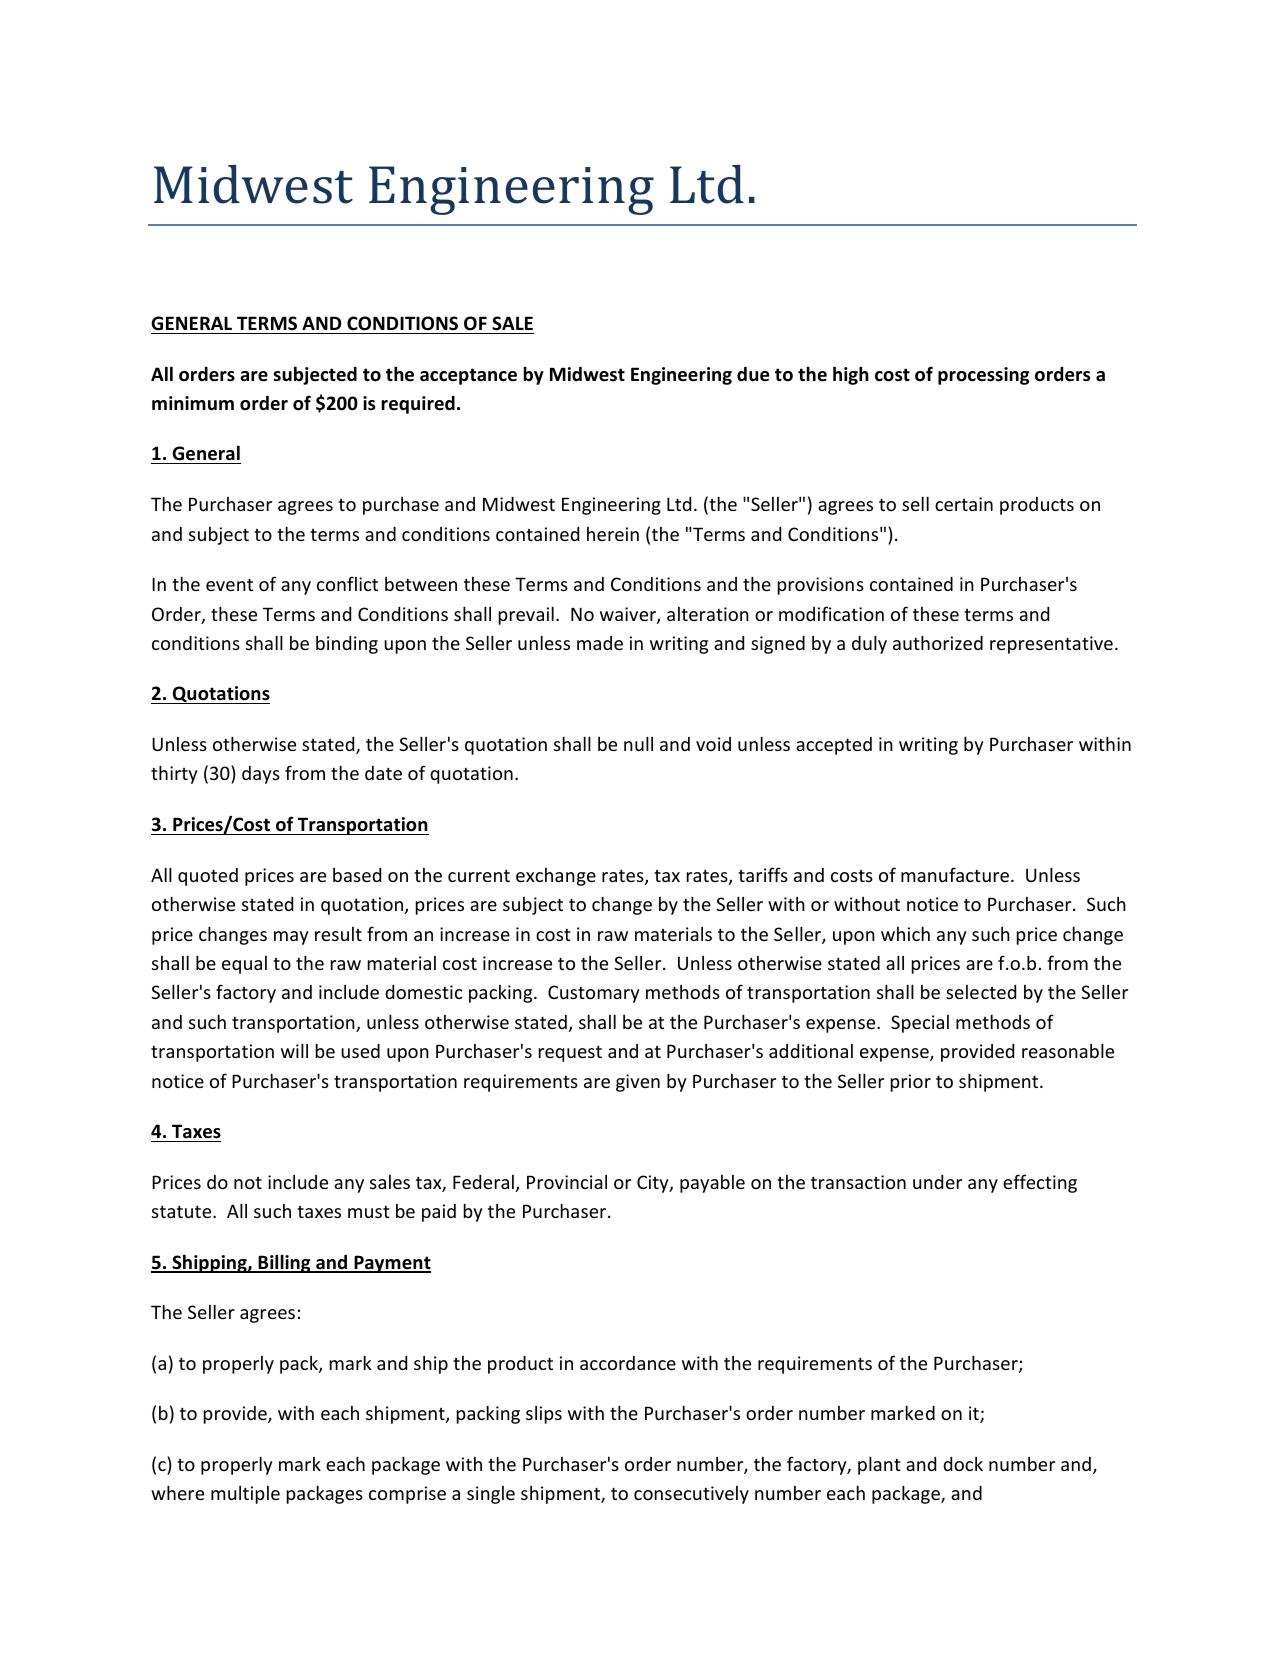 The height and width of the screenshot is (1663, 1285). What do you see at coordinates (638, 1083) in the screenshot?
I see `given` at bounding box center [638, 1083].
